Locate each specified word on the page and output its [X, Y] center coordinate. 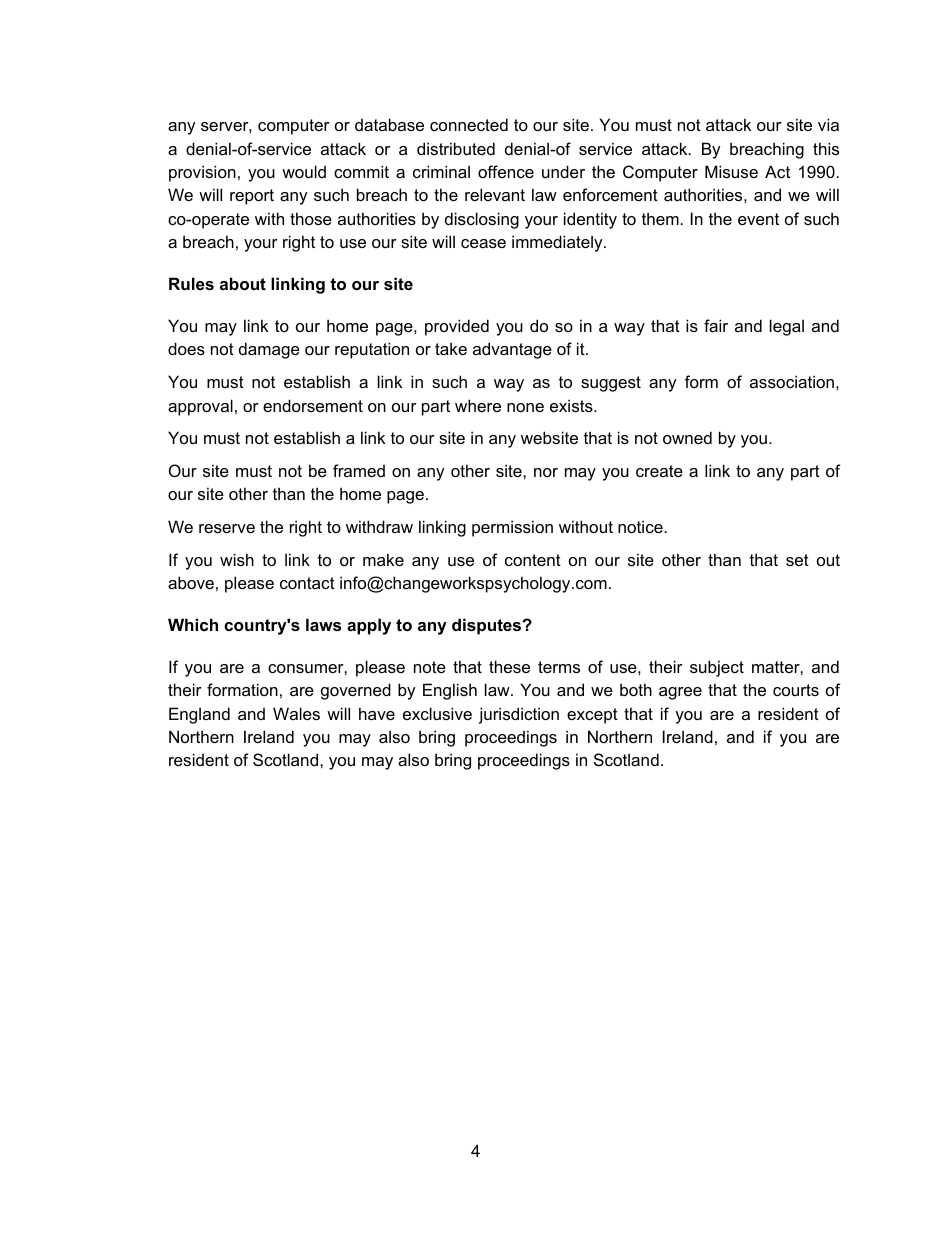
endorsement [313, 405]
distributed [456, 148]
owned [687, 437]
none [525, 407]
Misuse [731, 171]
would [304, 171]
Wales [296, 713]
